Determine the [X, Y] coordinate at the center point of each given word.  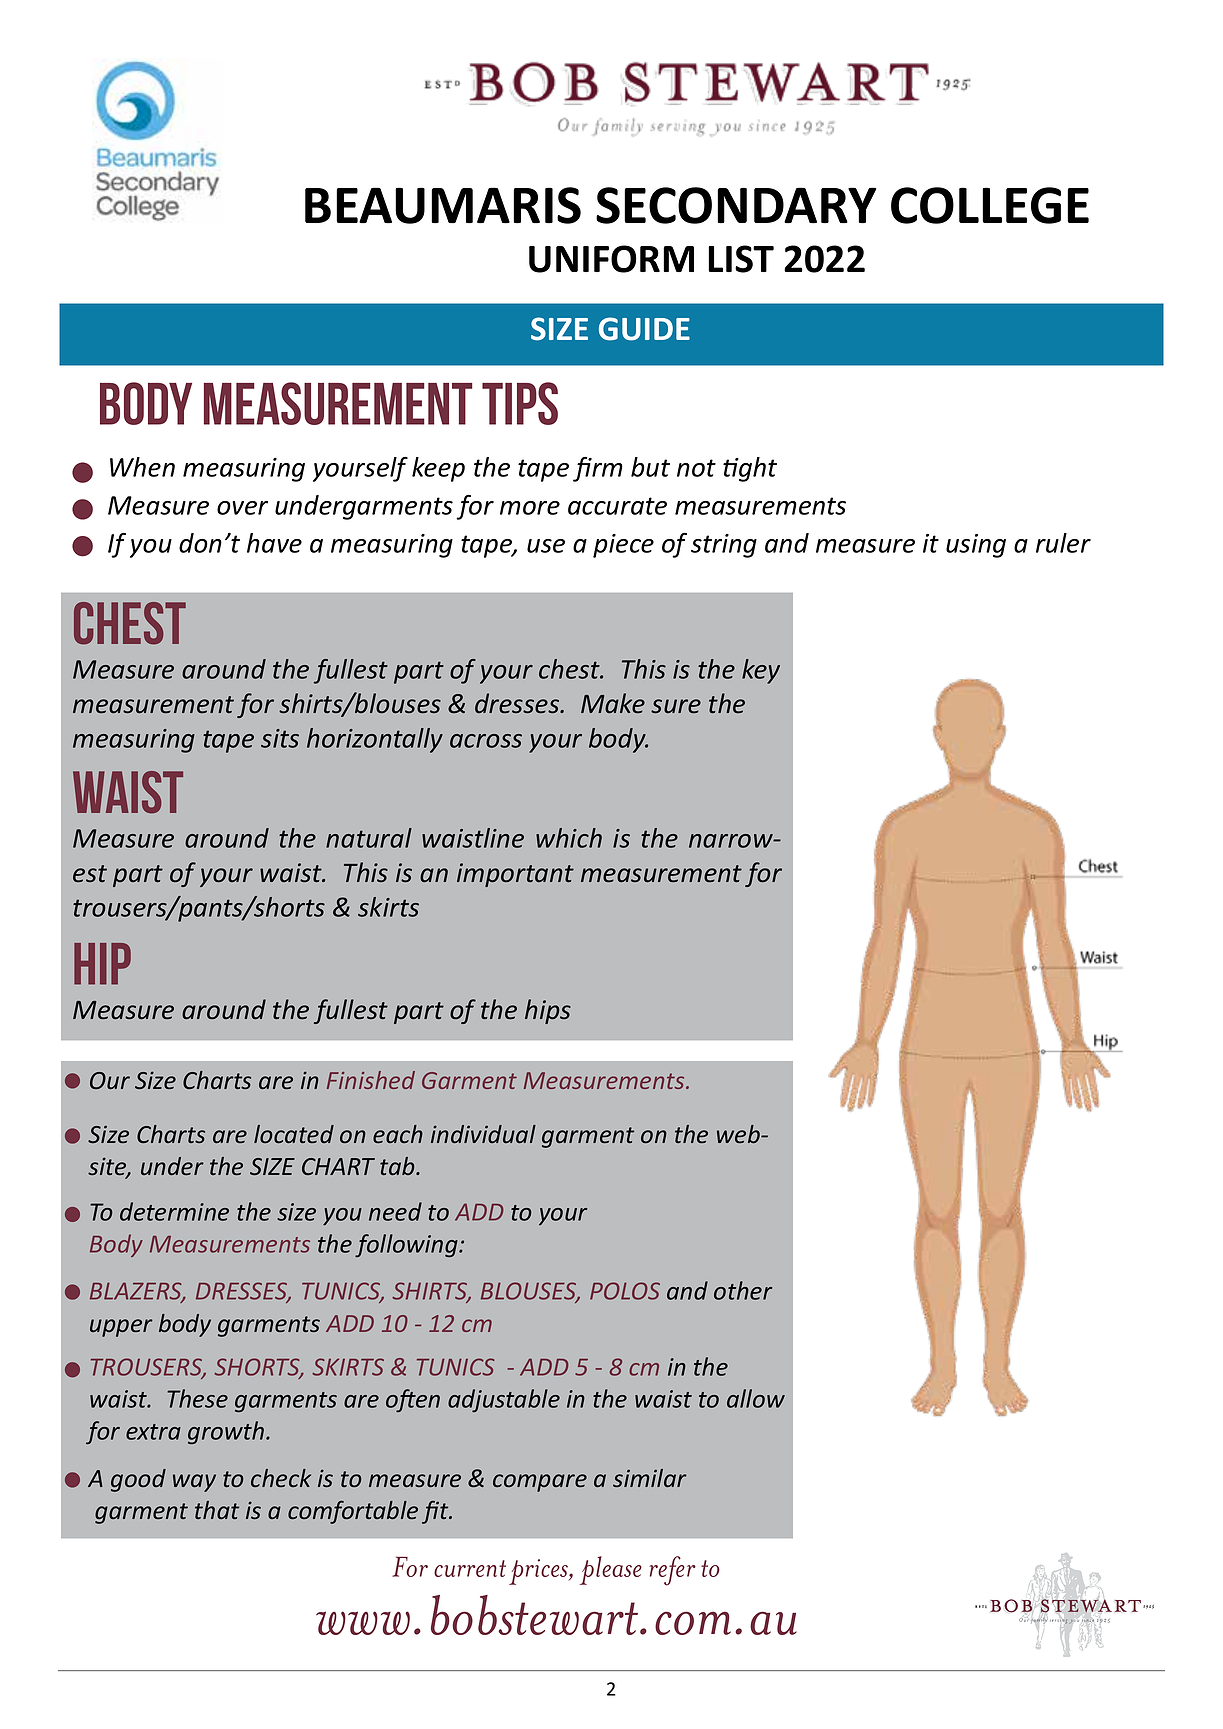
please [611, 1570]
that [217, 1510]
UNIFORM [611, 259]
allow [756, 1398]
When [142, 467]
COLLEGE [990, 205]
